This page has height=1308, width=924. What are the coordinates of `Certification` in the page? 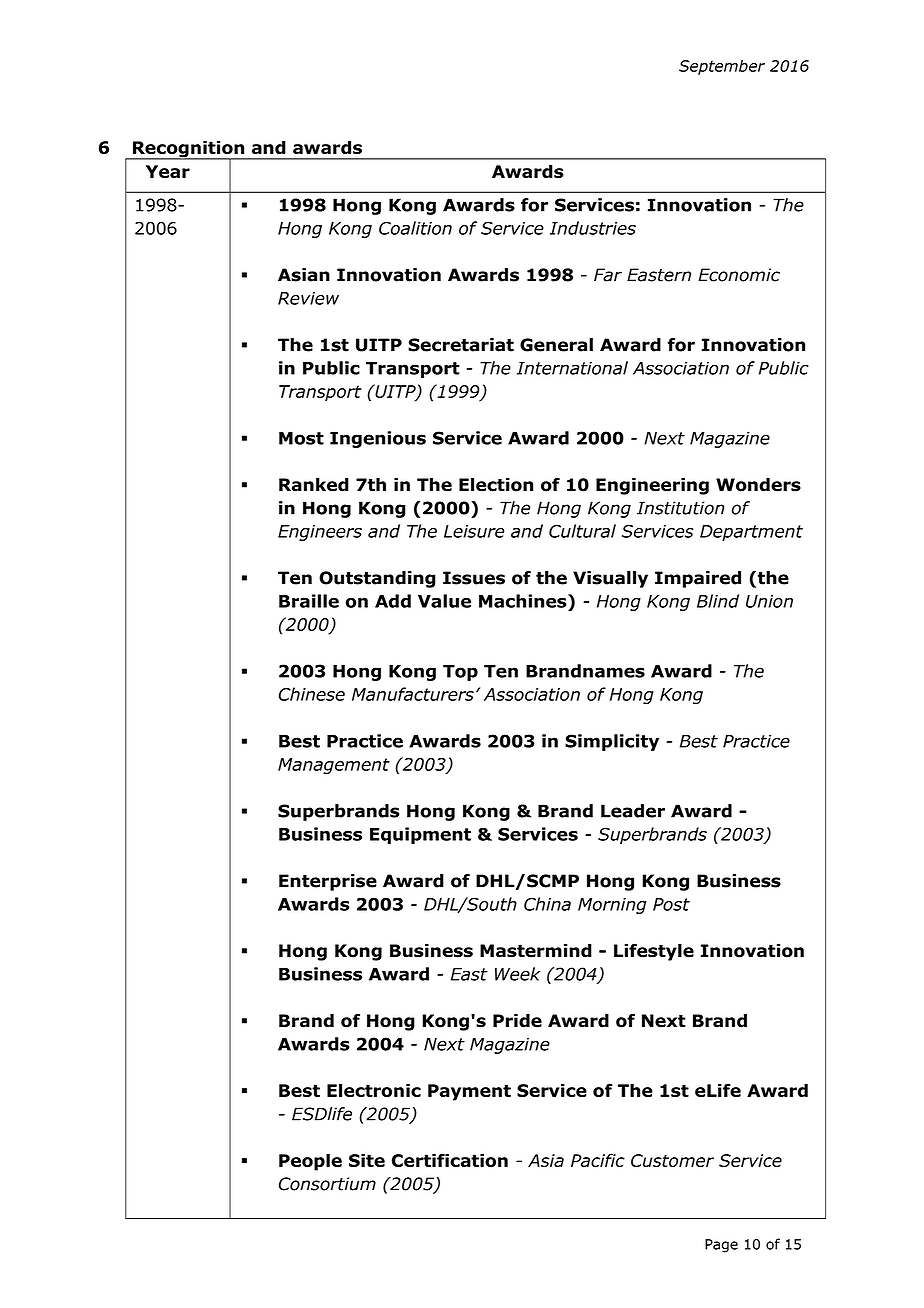 It's located at (450, 1160).
